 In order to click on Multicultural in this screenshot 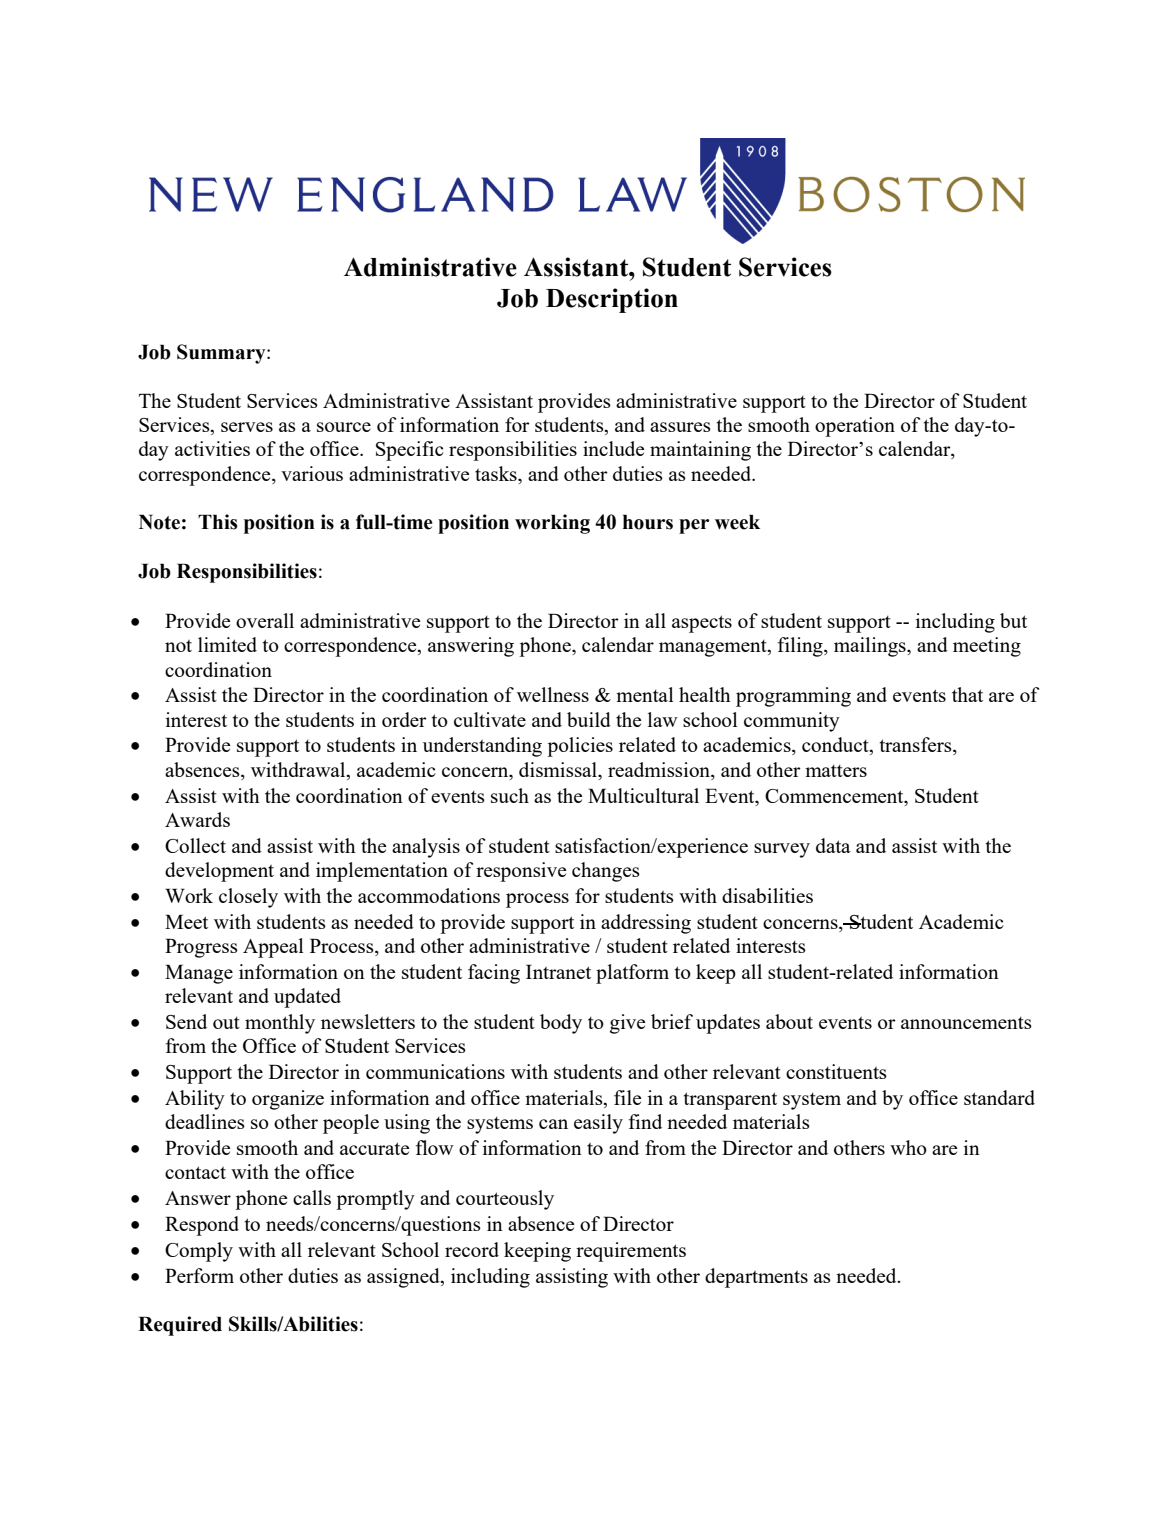, I will do `click(643, 795)`.
